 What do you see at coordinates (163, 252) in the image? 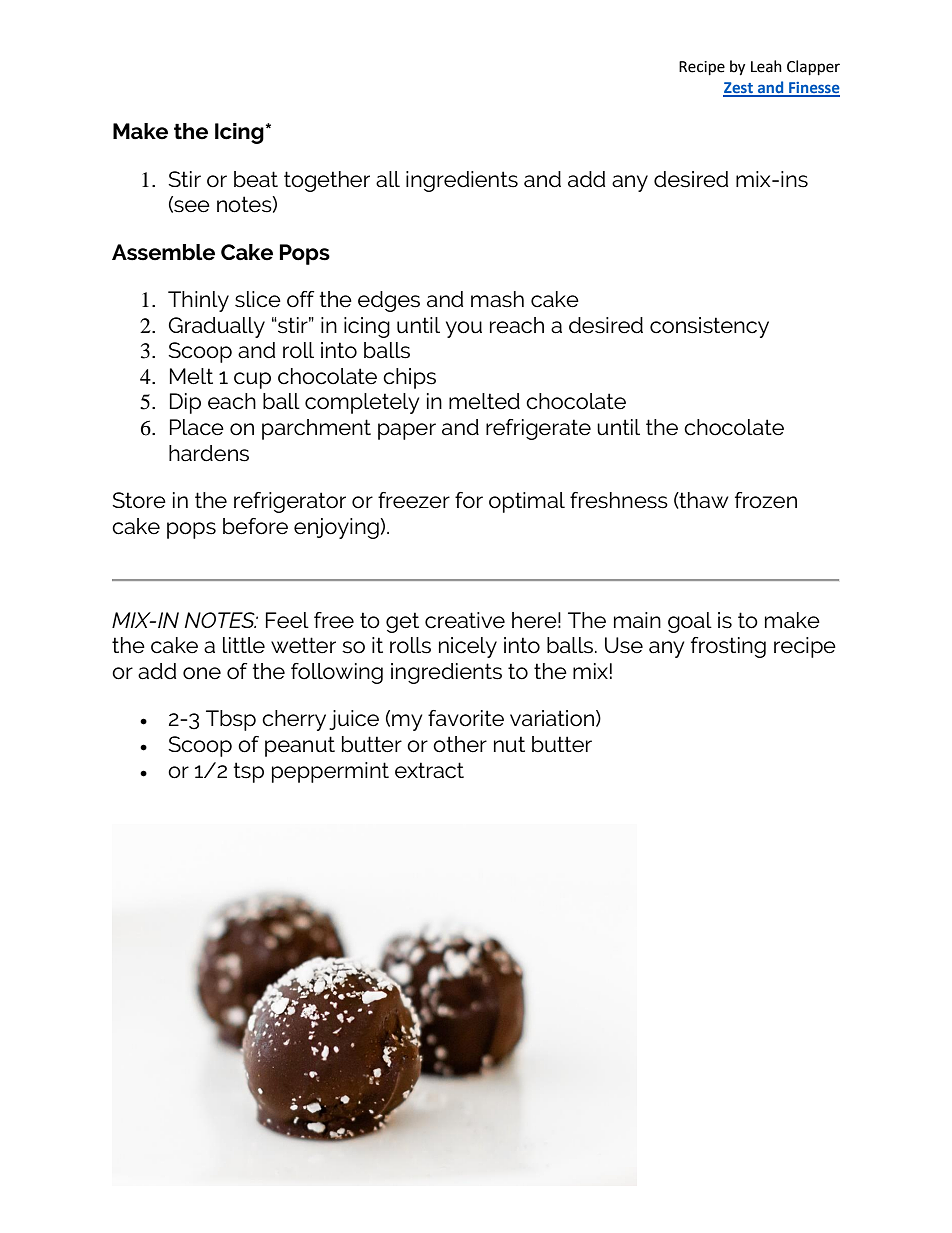
I see `Assemble` at bounding box center [163, 252].
